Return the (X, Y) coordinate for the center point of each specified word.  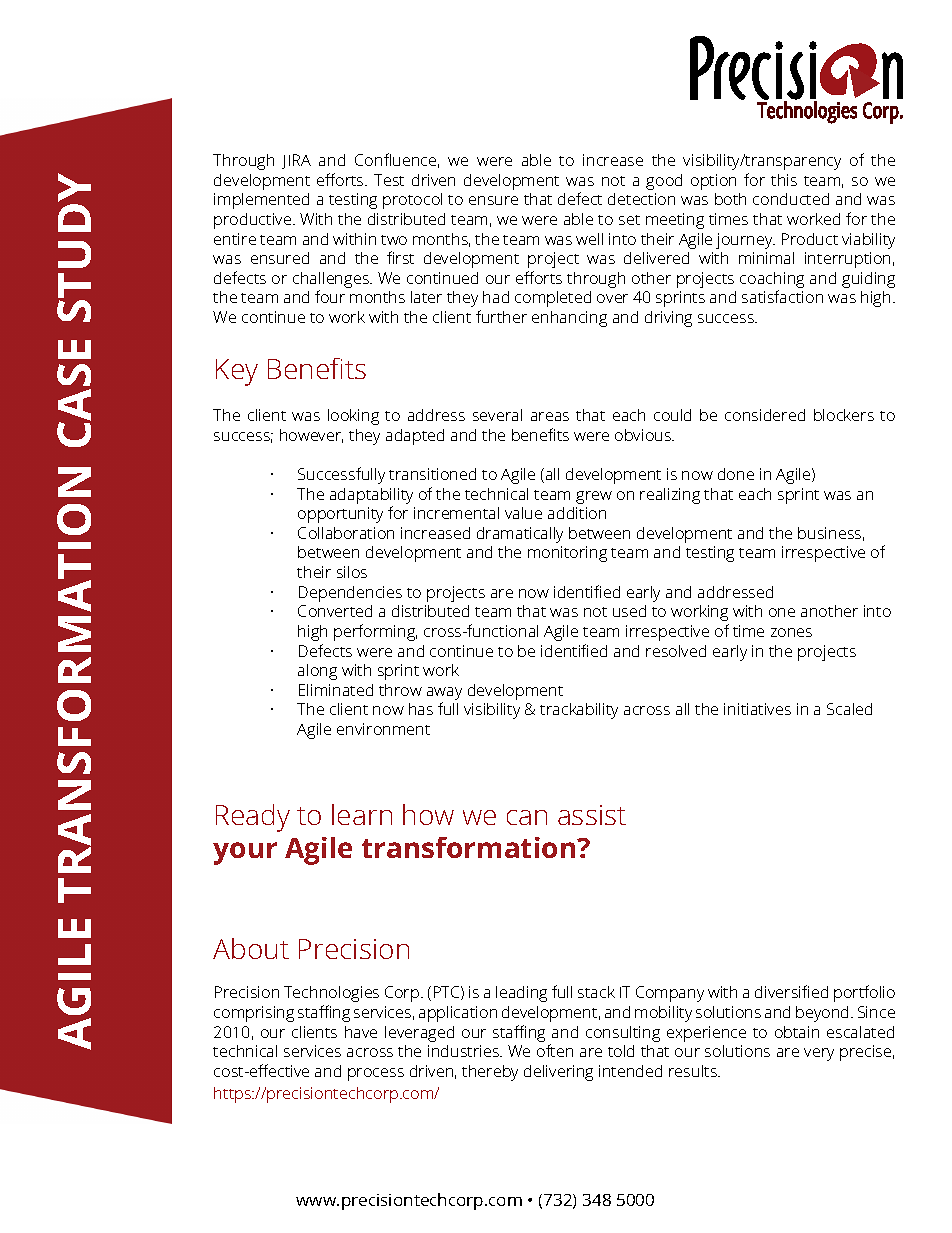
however (311, 436)
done (736, 474)
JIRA (296, 161)
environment (383, 729)
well (589, 239)
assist (592, 815)
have (361, 1032)
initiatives (757, 709)
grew (594, 497)
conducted (791, 199)
